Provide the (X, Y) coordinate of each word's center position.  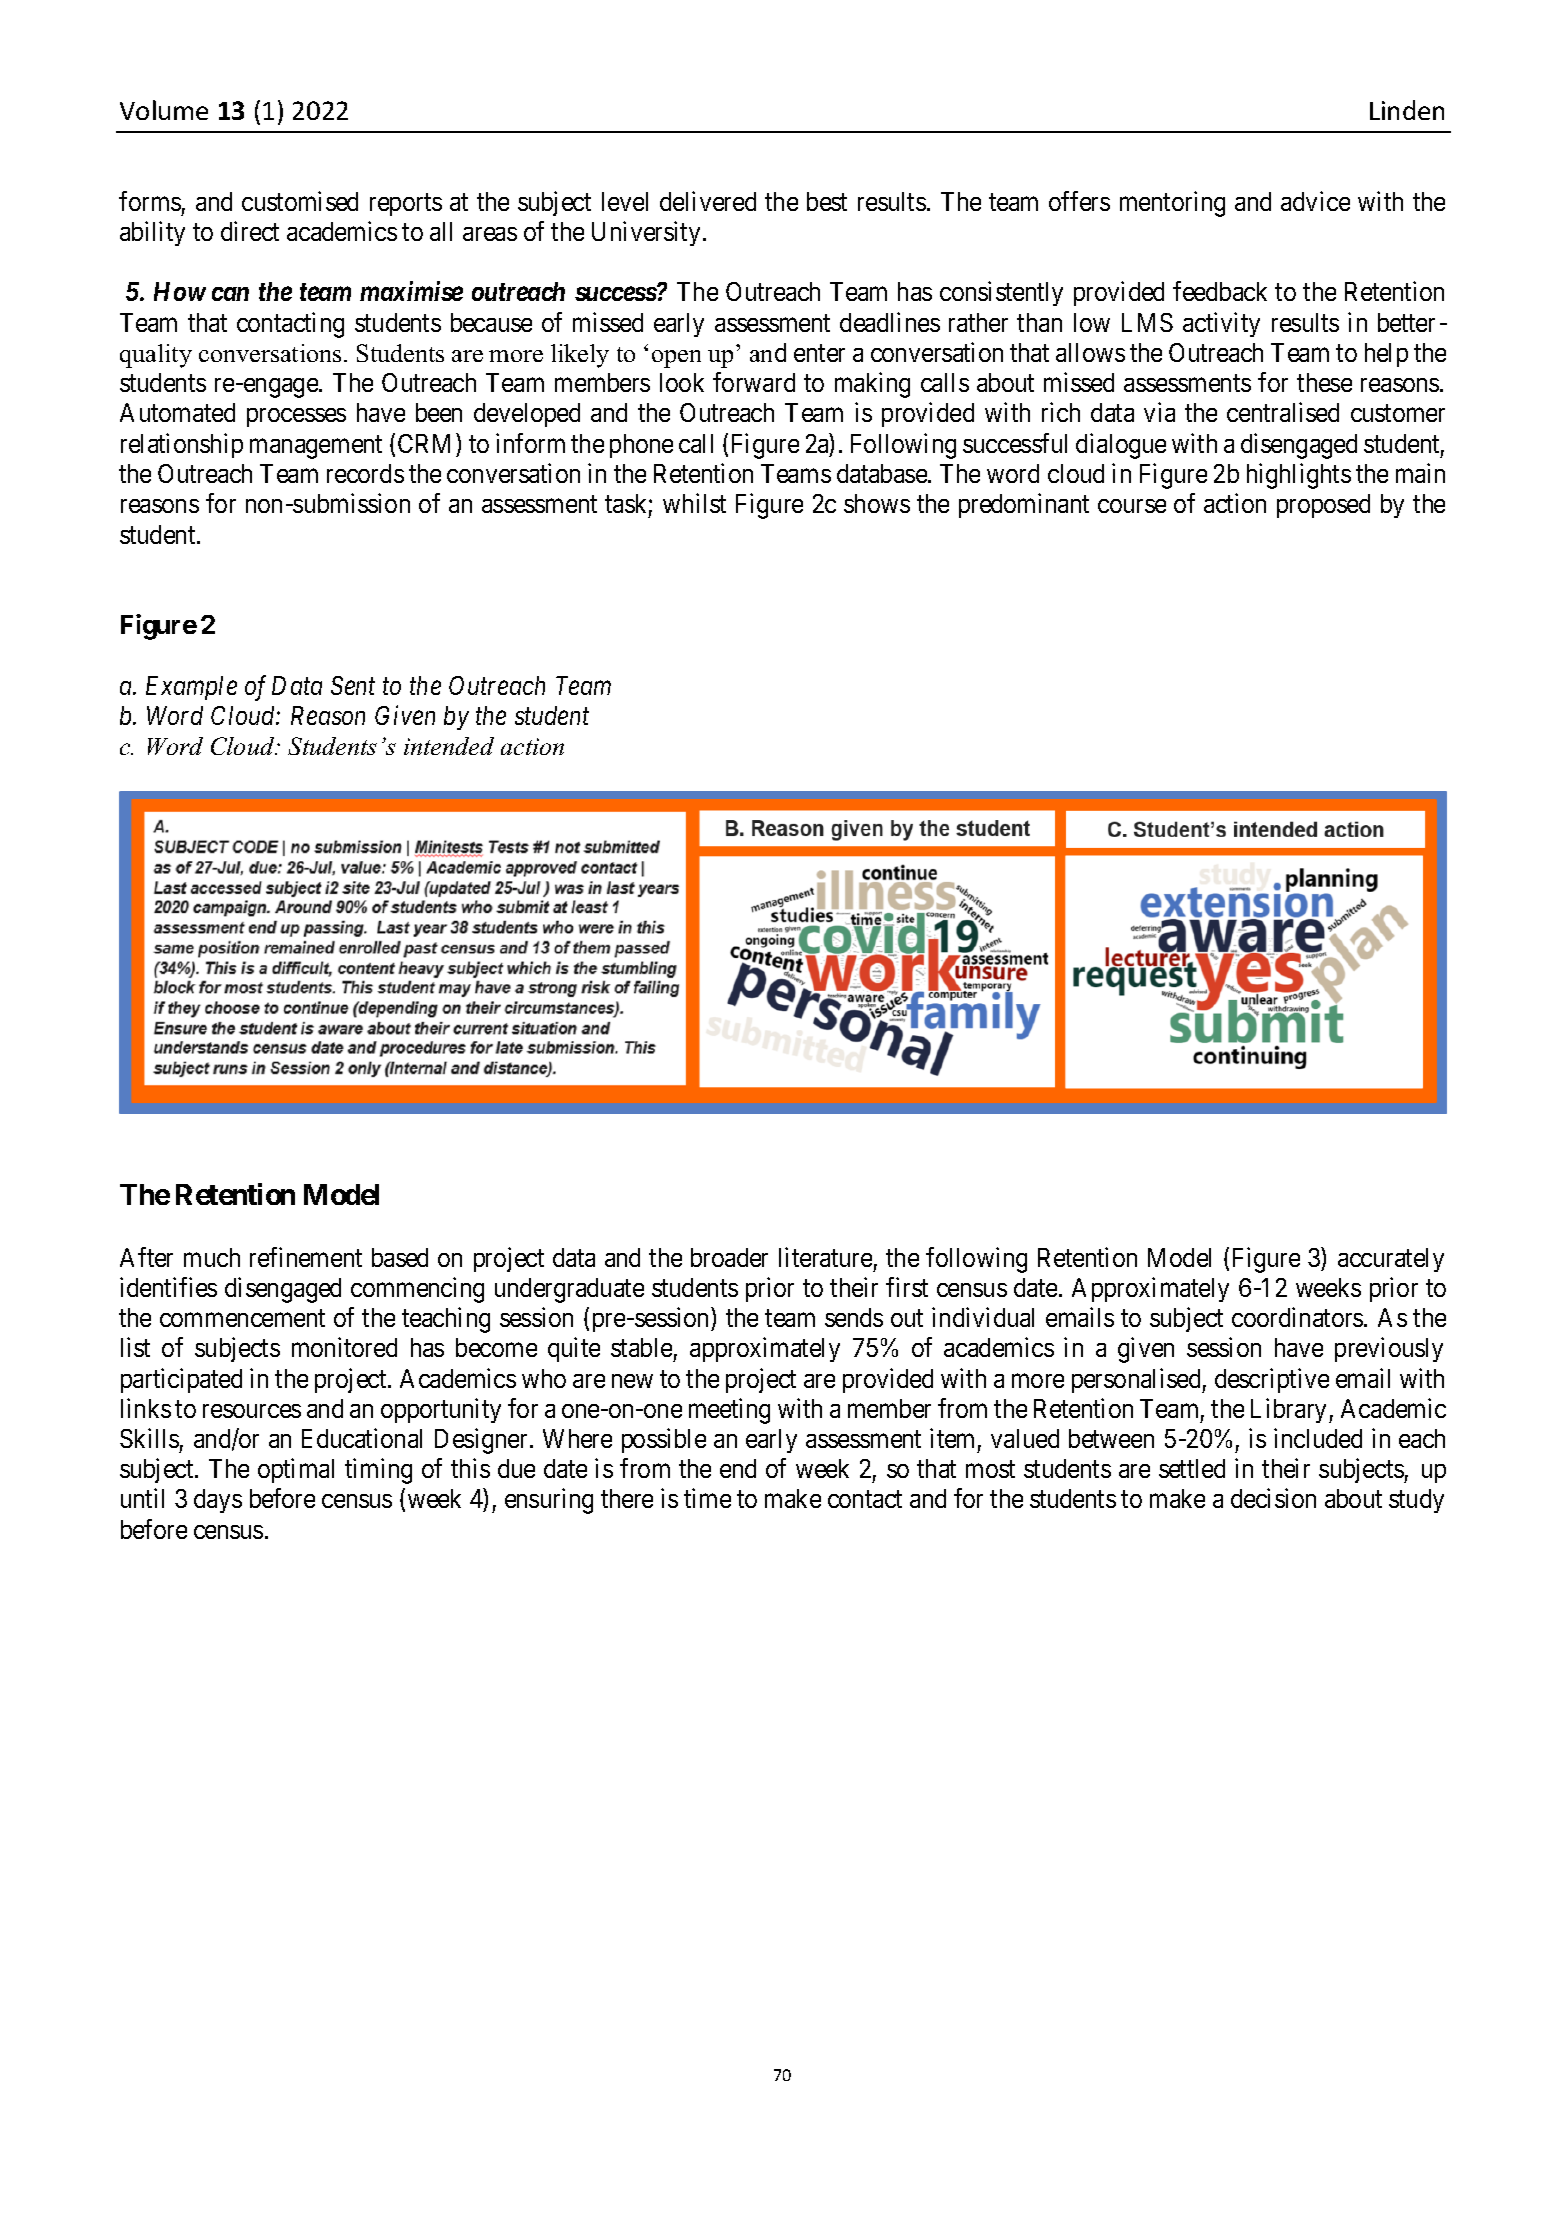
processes (296, 417)
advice (1315, 201)
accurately (1391, 1260)
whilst (694, 503)
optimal (296, 1470)
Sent (353, 685)
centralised (1283, 412)
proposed (1323, 506)
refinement (306, 1257)
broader (729, 1257)
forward (754, 382)
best (827, 201)
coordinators (1297, 1317)
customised (300, 201)
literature (825, 1257)
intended (449, 746)
